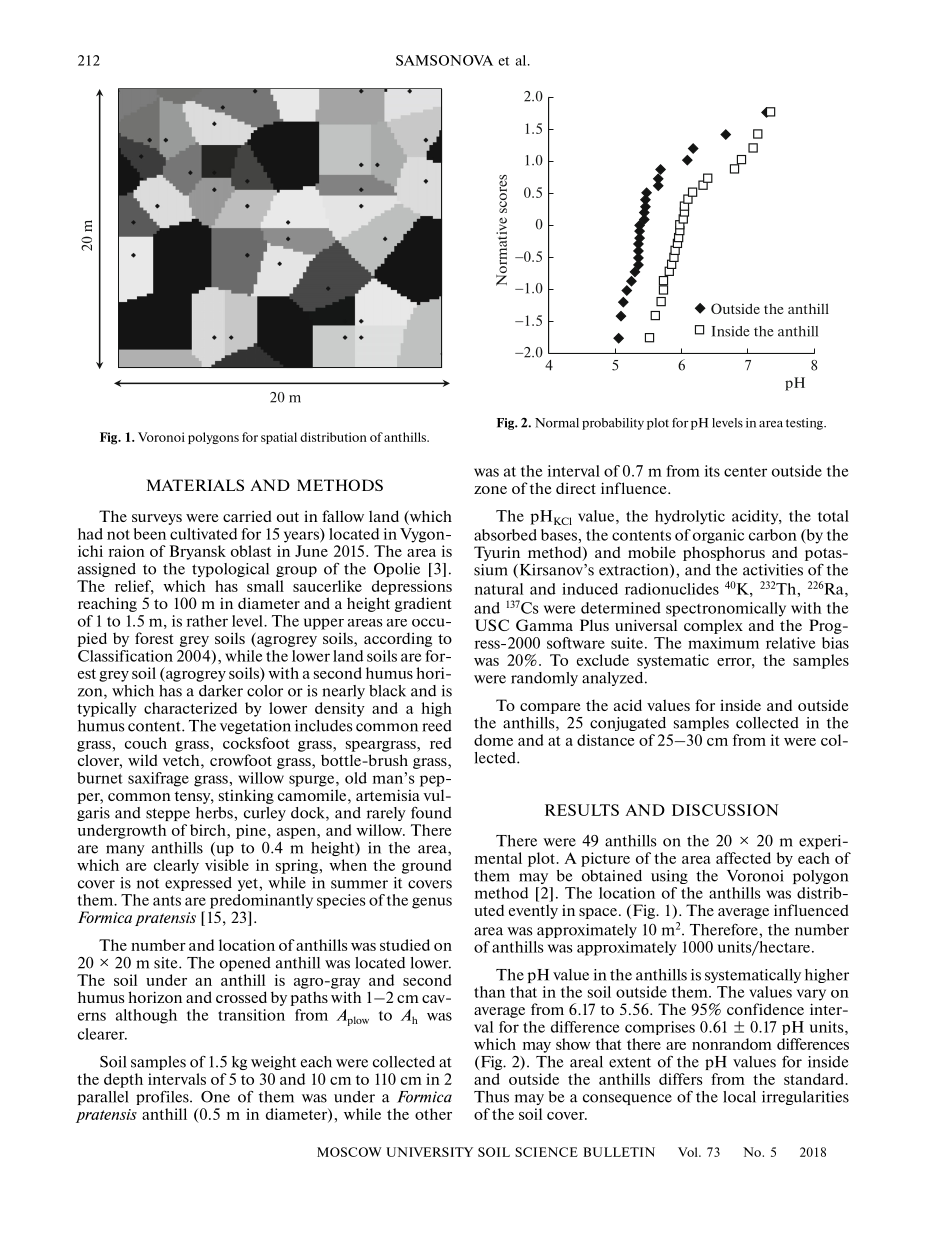  Describe the element at coordinates (557, 423) in the image. I see `Normal` at that location.
